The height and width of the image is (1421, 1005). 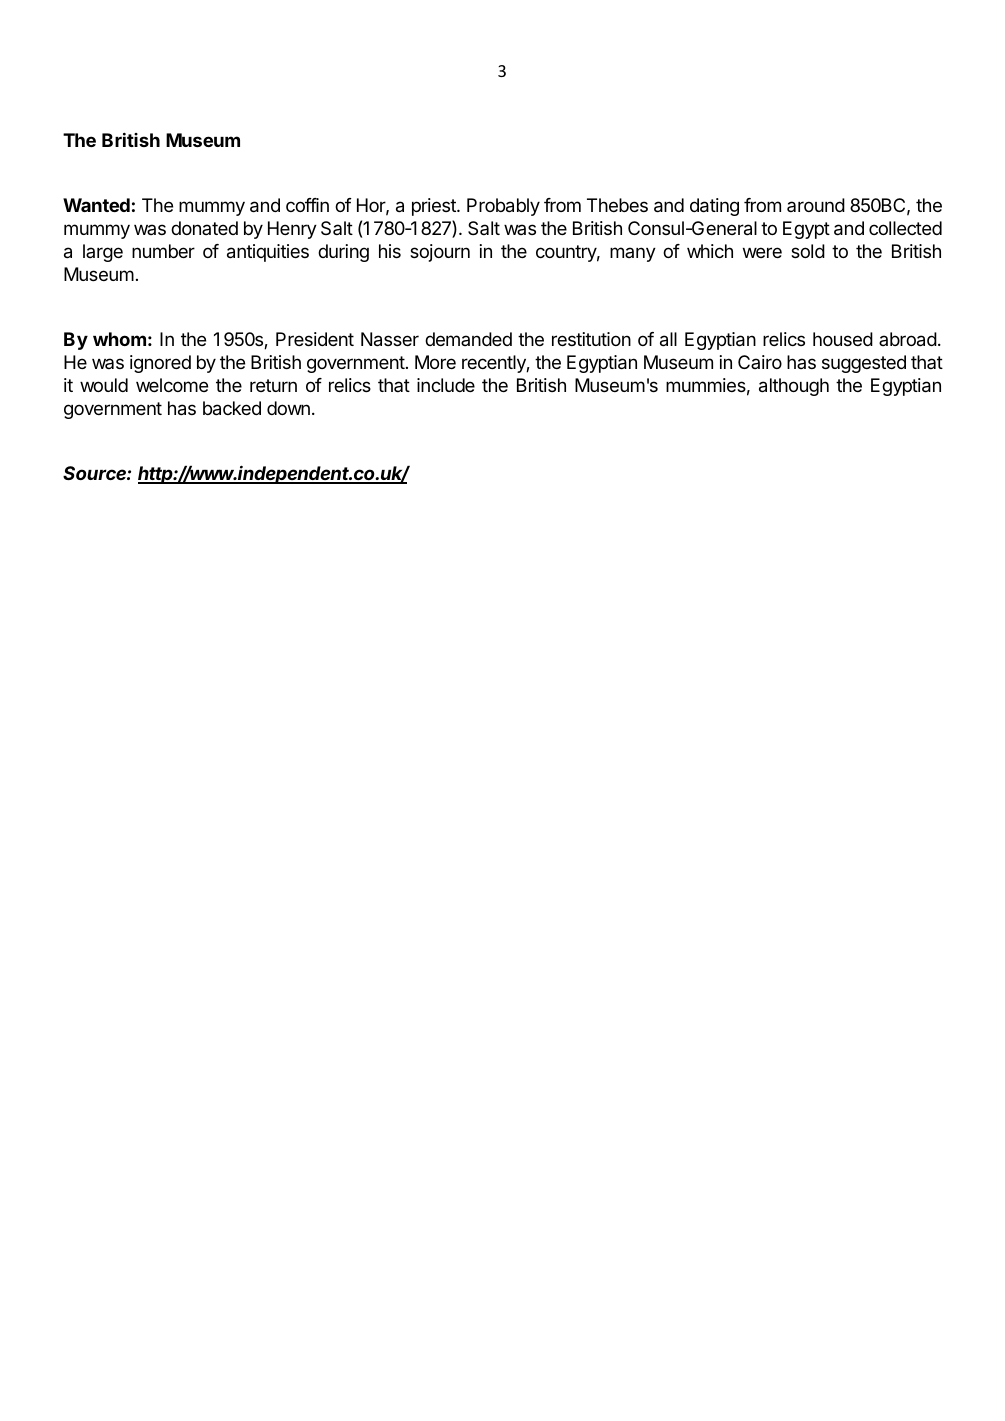 I want to click on housed, so click(x=843, y=339).
